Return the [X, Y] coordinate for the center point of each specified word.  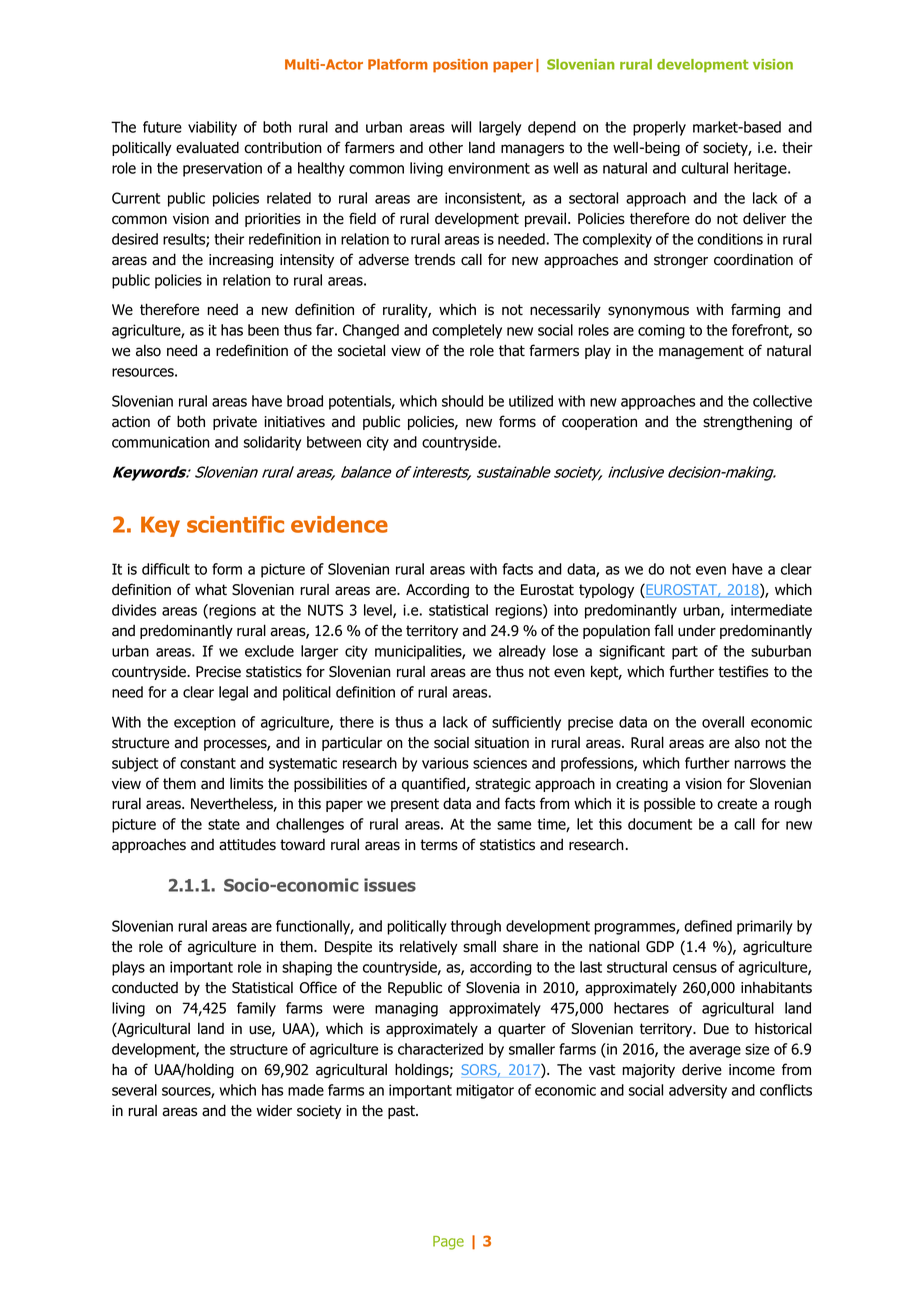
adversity [698, 1091]
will [461, 127]
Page [448, 1243]
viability [212, 128]
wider [274, 1110]
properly [659, 128]
